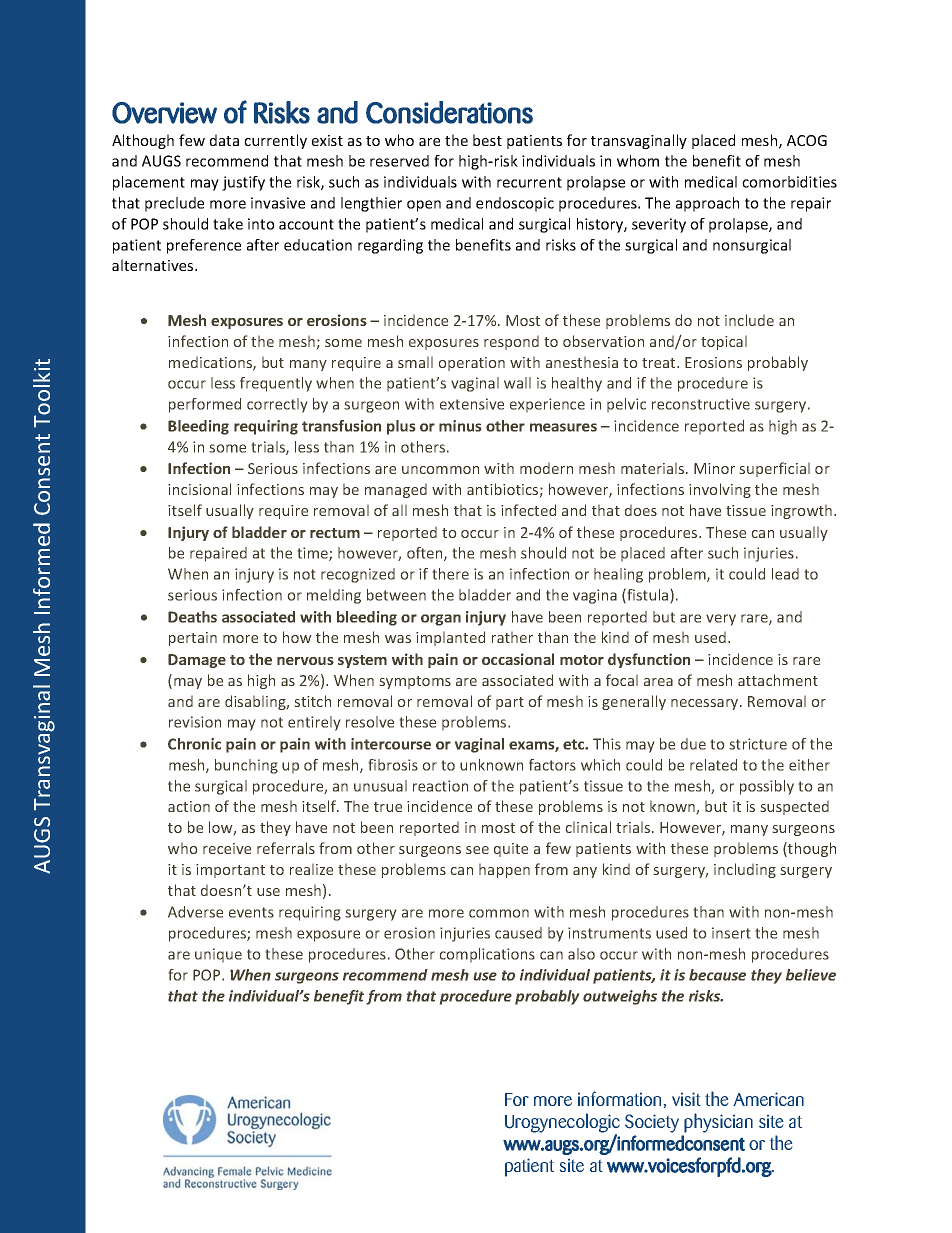  Describe the element at coordinates (224, 140) in the screenshot. I see `data` at that location.
